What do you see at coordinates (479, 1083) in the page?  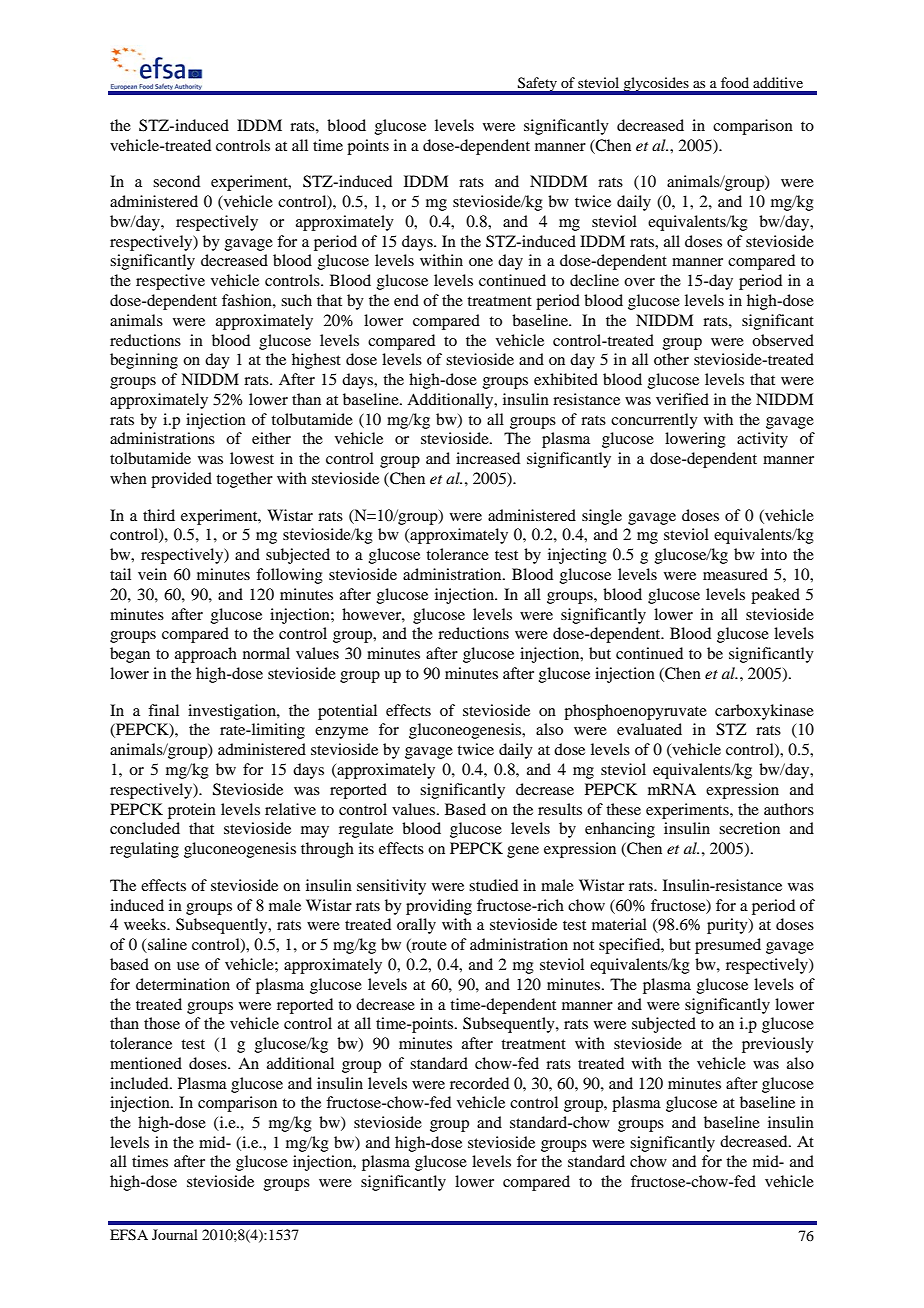 I see `recorded` at bounding box center [479, 1083].
